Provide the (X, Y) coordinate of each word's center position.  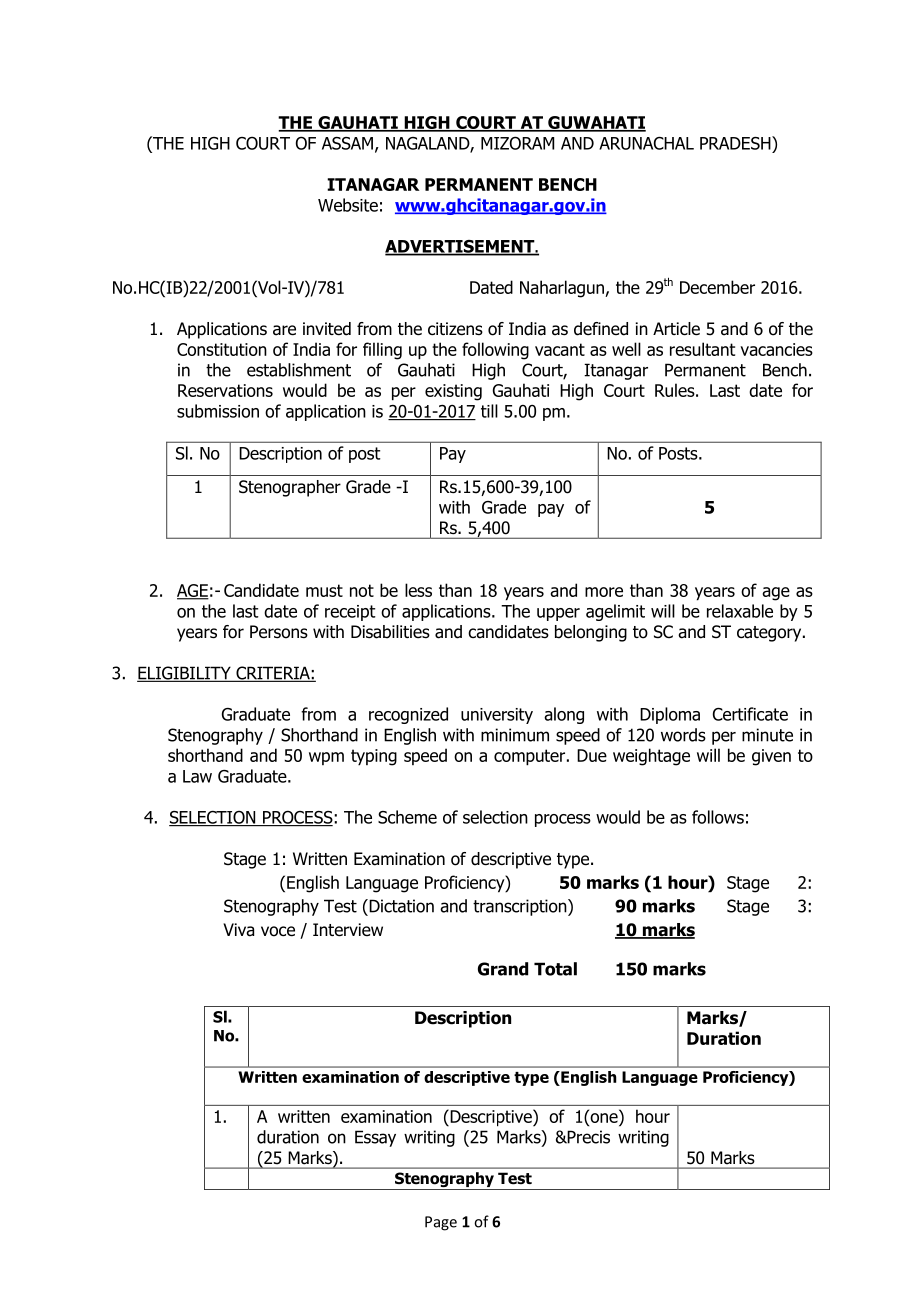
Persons (279, 632)
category (770, 634)
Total (555, 969)
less (418, 590)
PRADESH (736, 143)
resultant (702, 349)
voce (278, 931)
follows (718, 817)
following (495, 351)
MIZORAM (517, 143)
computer (531, 757)
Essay (375, 1138)
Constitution (222, 349)
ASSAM (347, 143)
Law (197, 776)
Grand (503, 969)
